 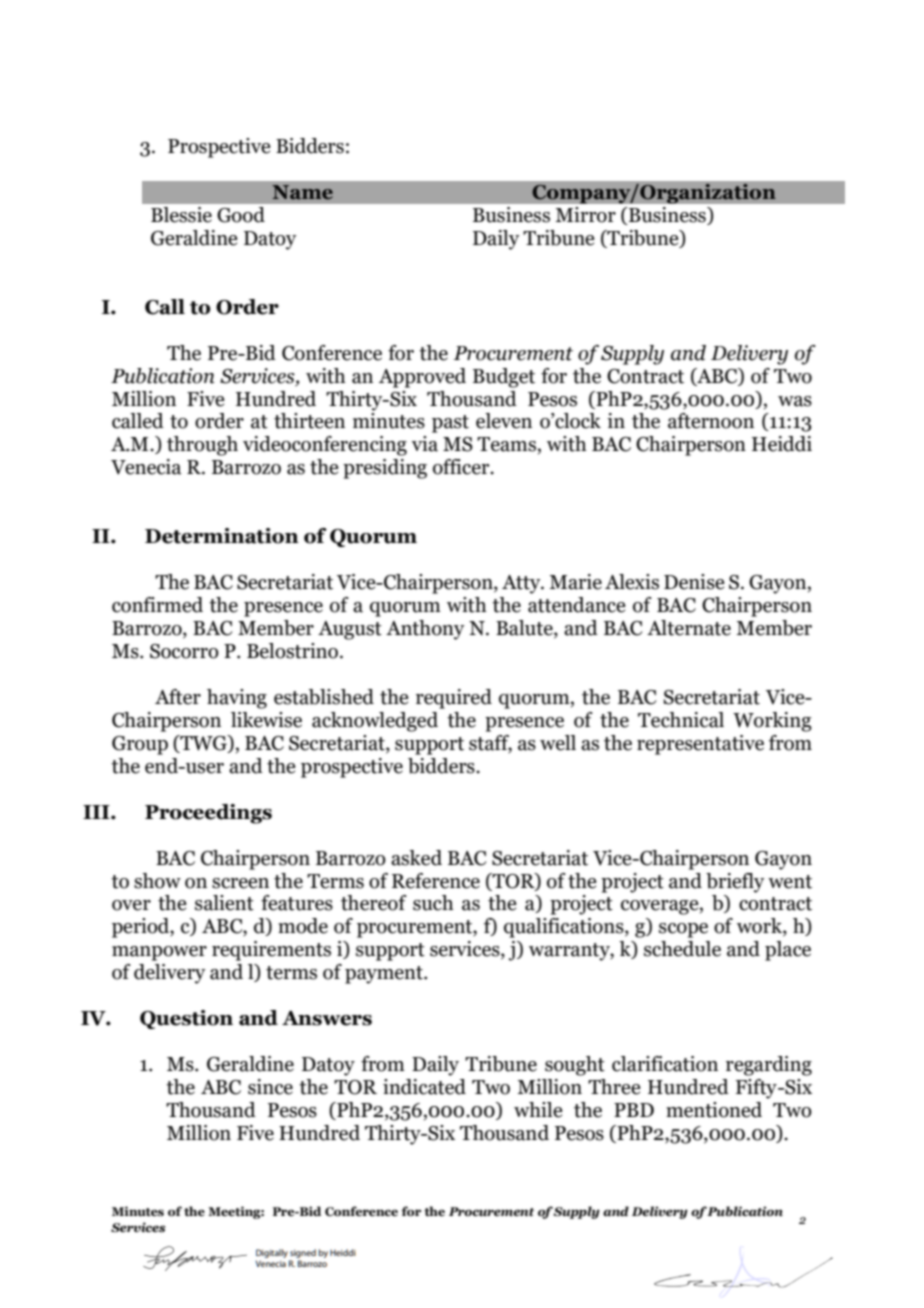 What do you see at coordinates (241, 214) in the screenshot?
I see `Good` at bounding box center [241, 214].
